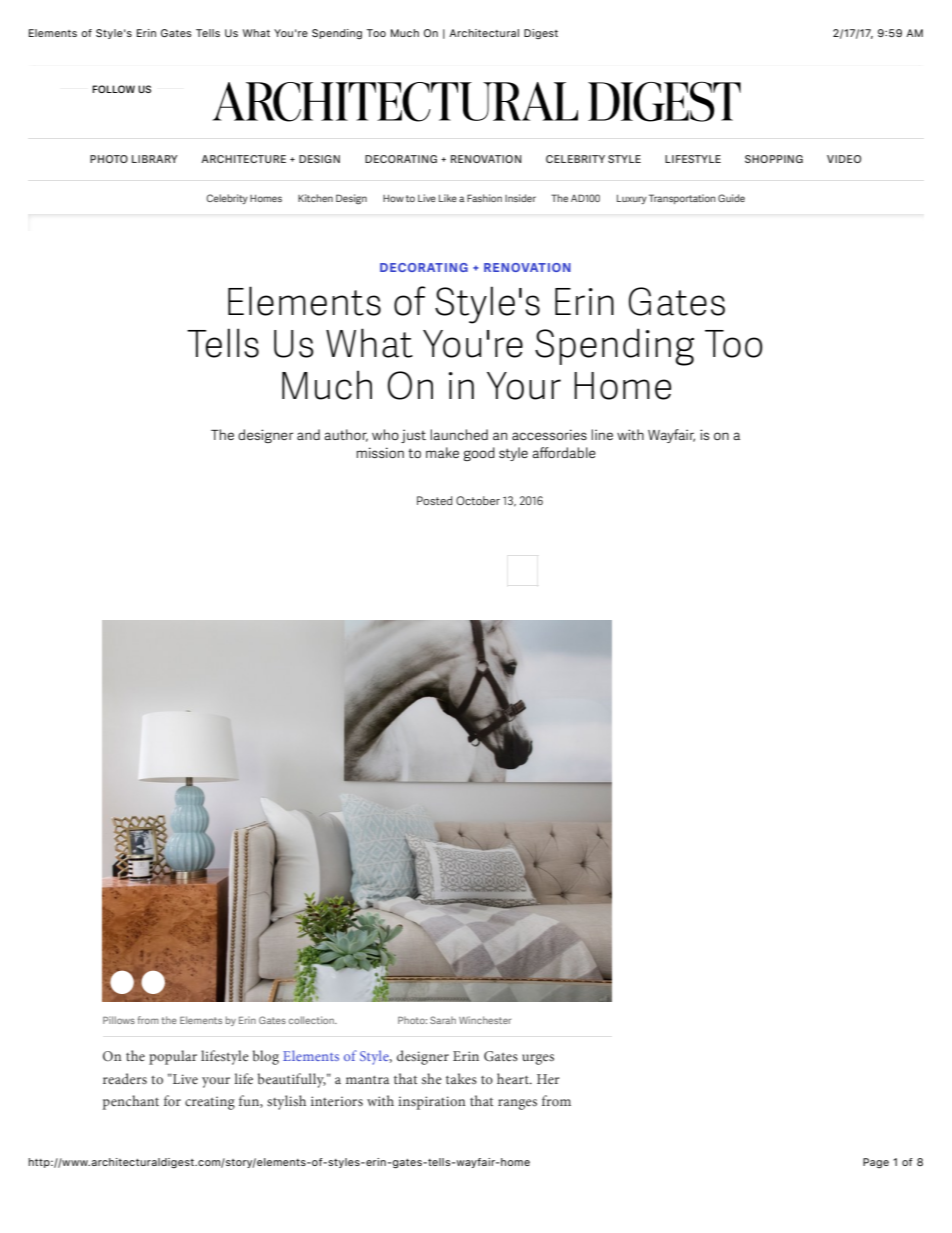  What do you see at coordinates (484, 198) in the document?
I see `Fashion` at bounding box center [484, 198].
